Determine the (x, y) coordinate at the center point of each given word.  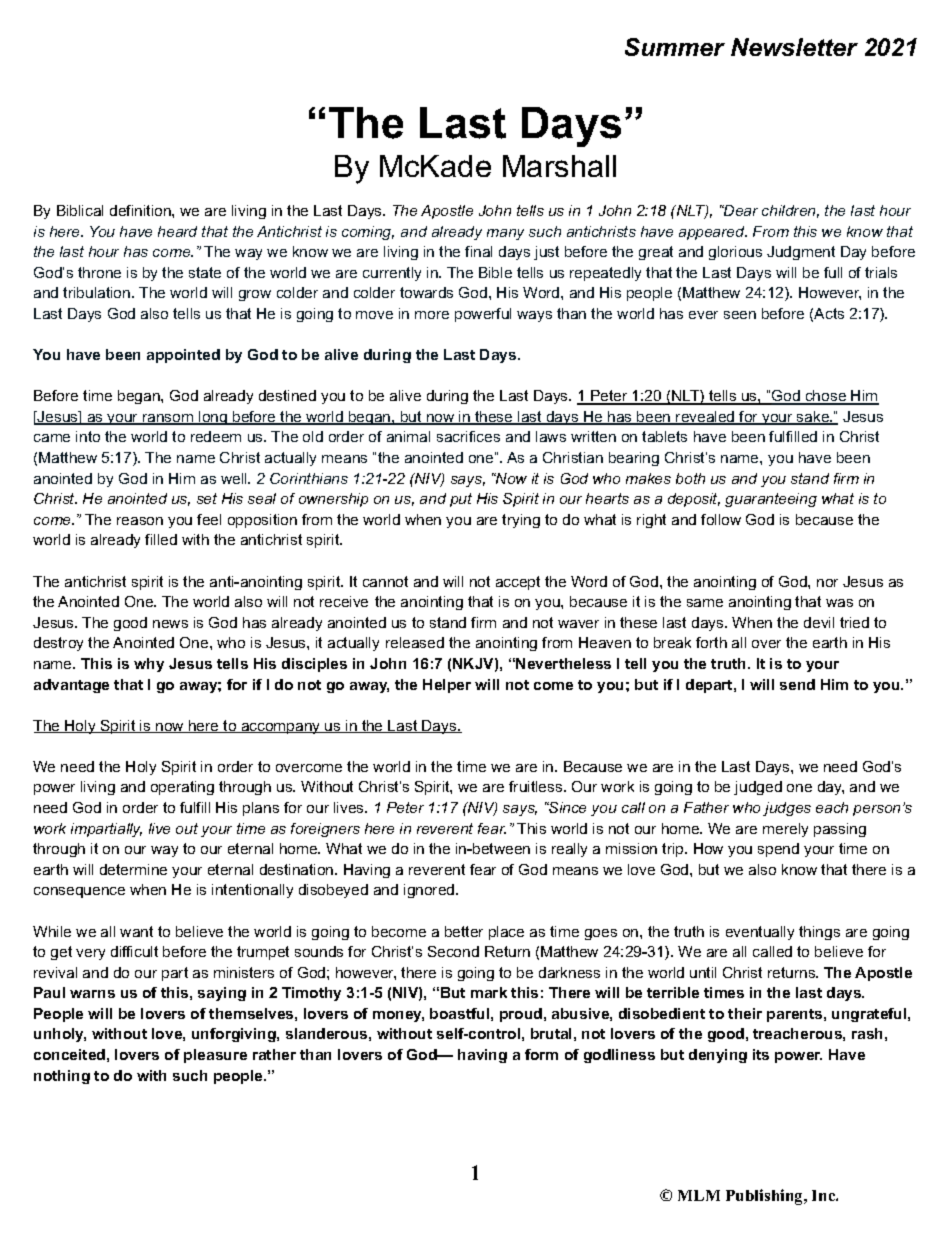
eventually (760, 933)
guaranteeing (771, 500)
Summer (675, 47)
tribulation (98, 292)
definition (141, 210)
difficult (134, 951)
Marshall (559, 166)
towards (426, 292)
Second (453, 951)
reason (140, 521)
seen (740, 315)
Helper (447, 686)
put (461, 500)
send (797, 684)
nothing (62, 1077)
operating (182, 788)
